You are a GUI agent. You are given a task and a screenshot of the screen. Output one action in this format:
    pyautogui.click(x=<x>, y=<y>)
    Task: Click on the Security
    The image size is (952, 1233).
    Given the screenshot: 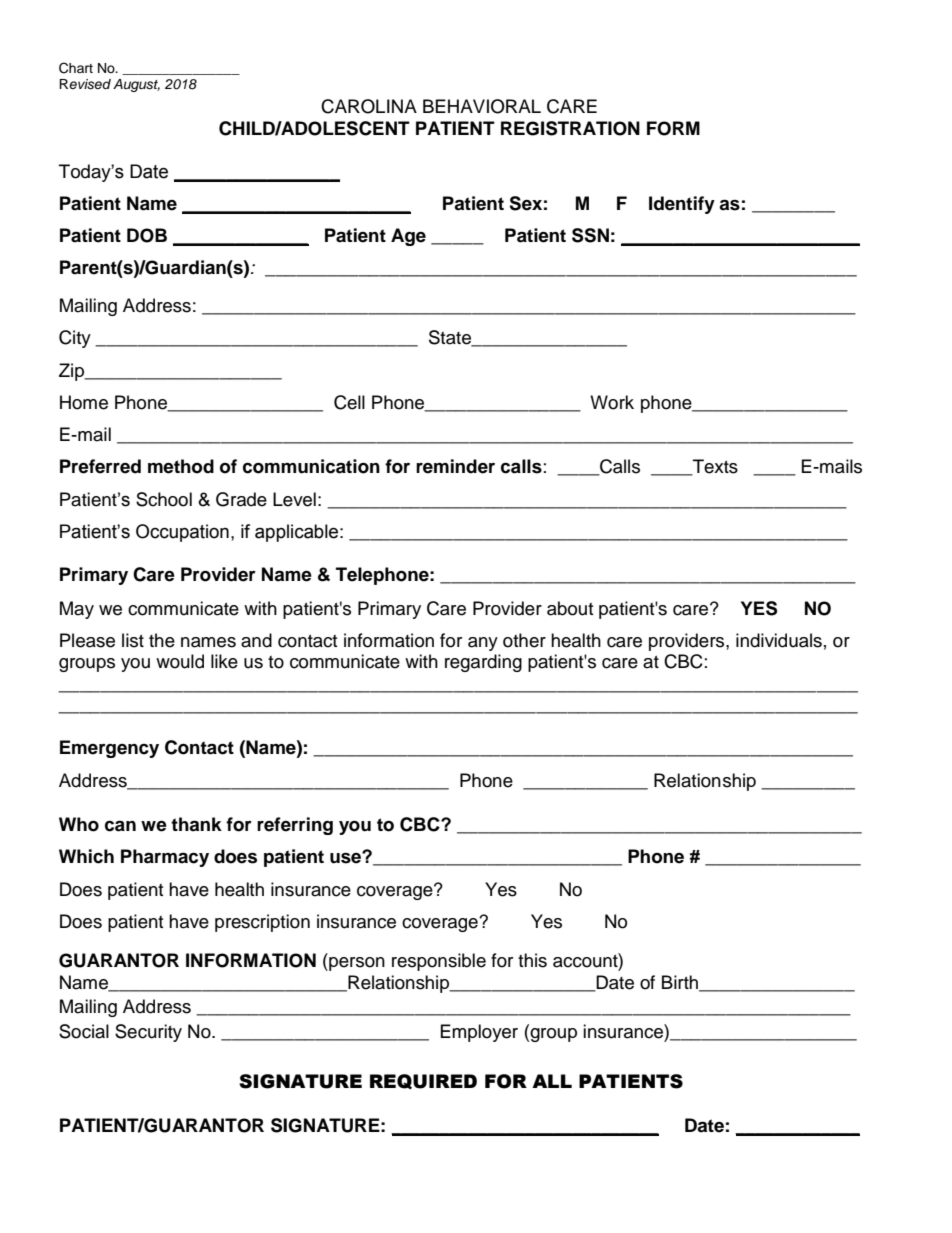 What is the action you would take?
    pyautogui.click(x=148, y=1033)
